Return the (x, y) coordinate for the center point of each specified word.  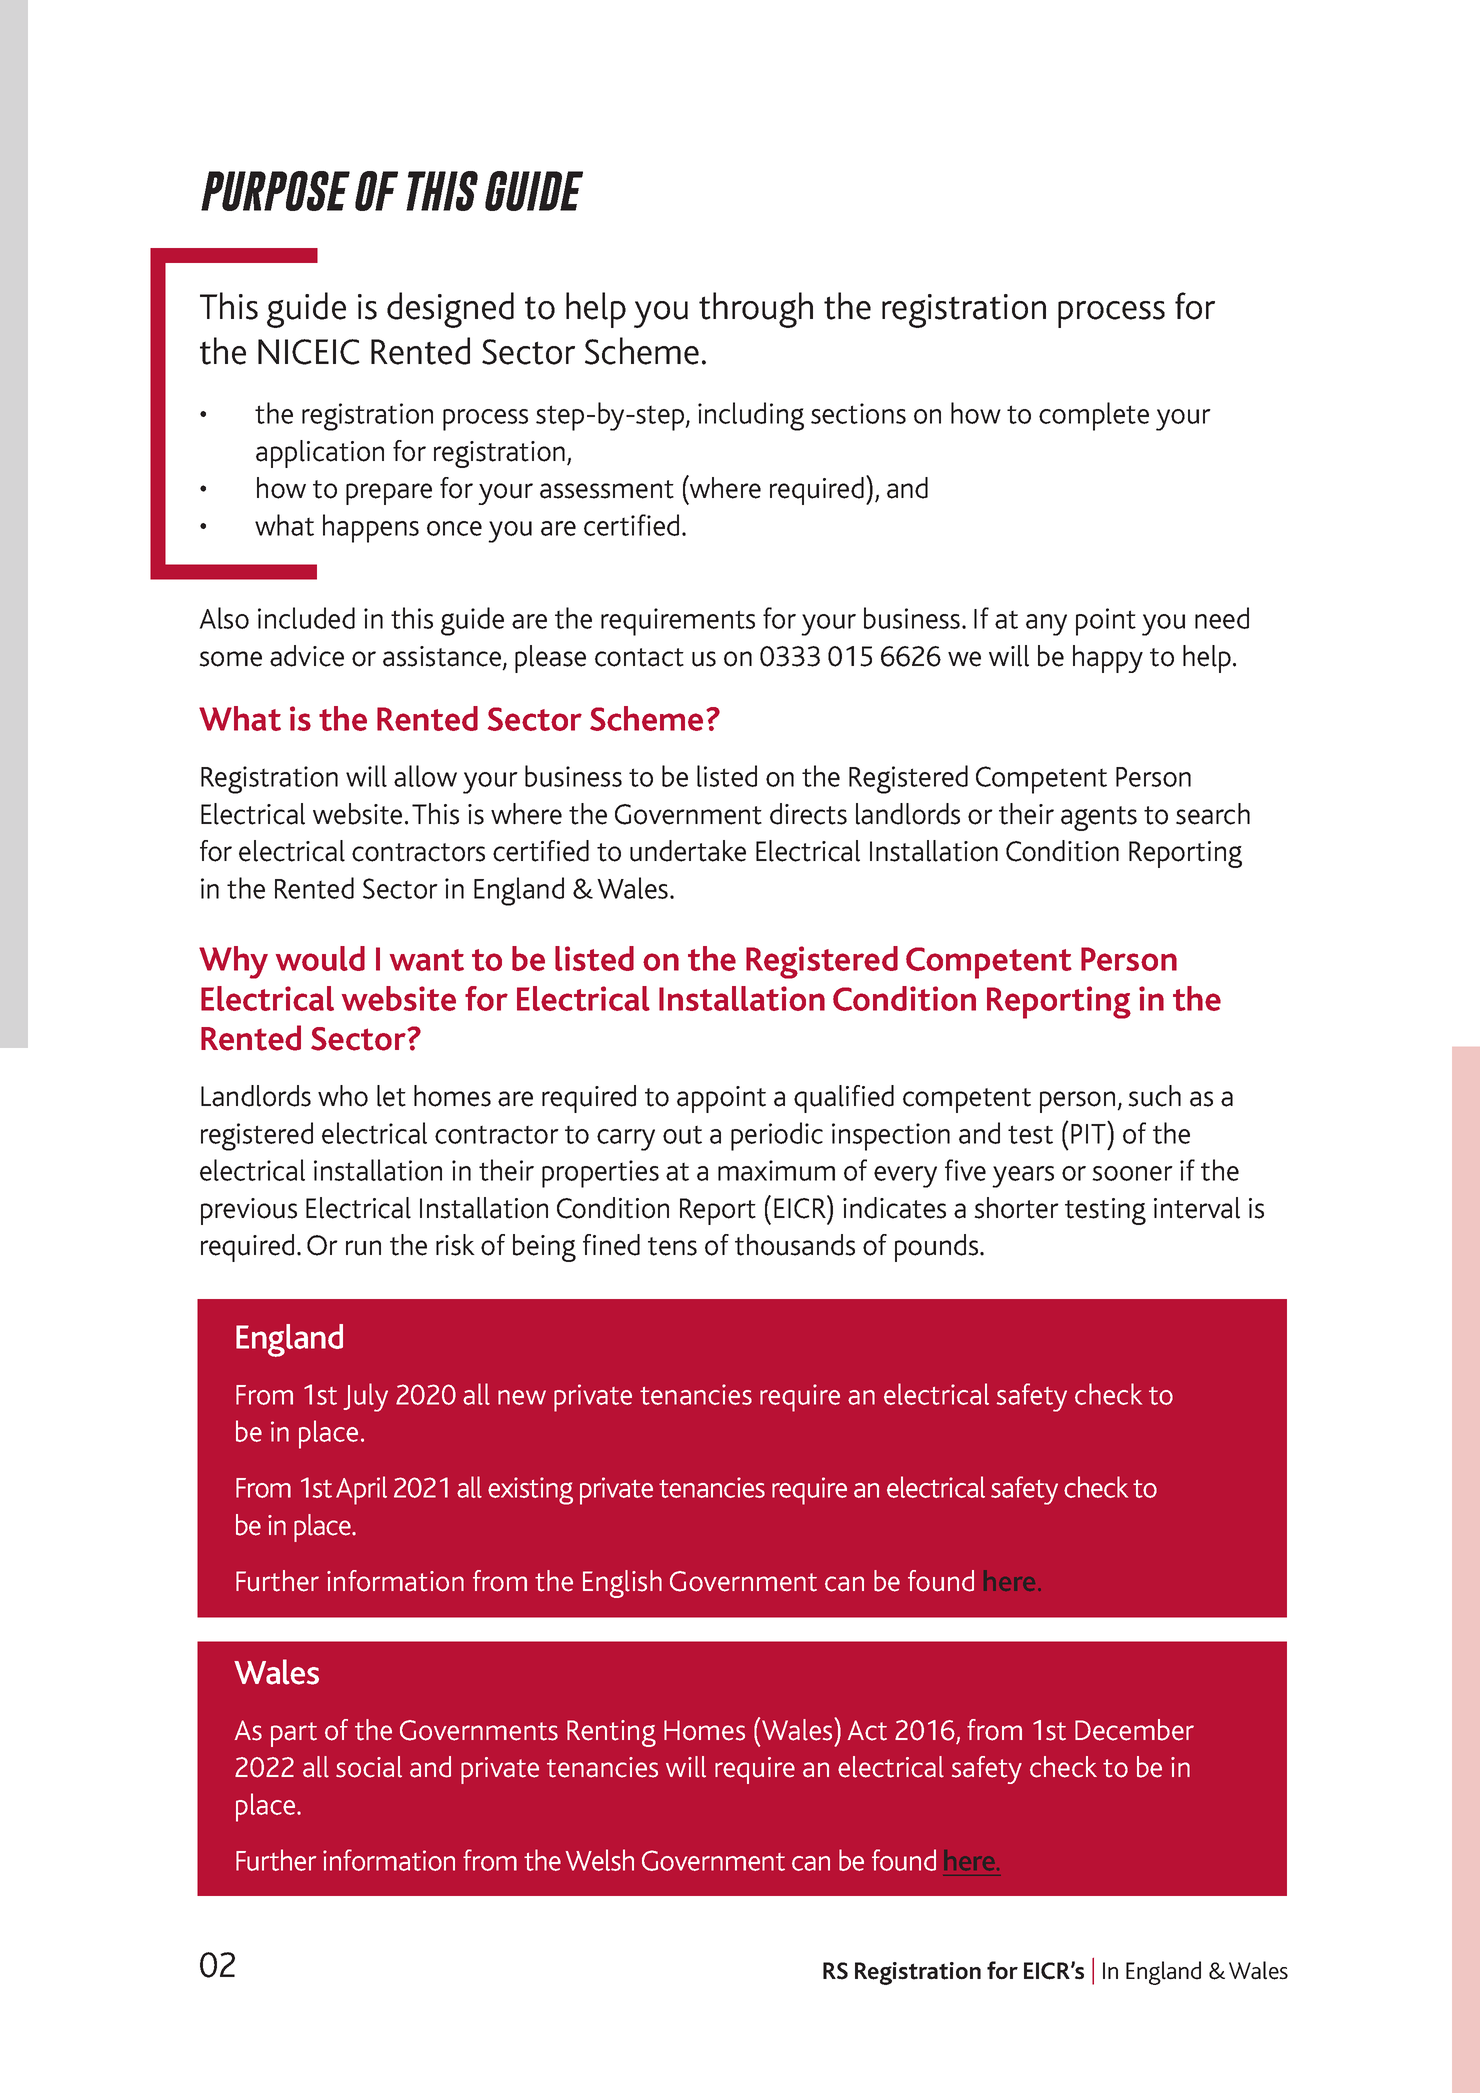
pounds (938, 1248)
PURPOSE (275, 191)
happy (1108, 659)
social (369, 1767)
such (1154, 1096)
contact (639, 657)
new (522, 1397)
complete (1094, 416)
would (320, 958)
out (682, 1134)
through (756, 310)
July (365, 1397)
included (306, 618)
